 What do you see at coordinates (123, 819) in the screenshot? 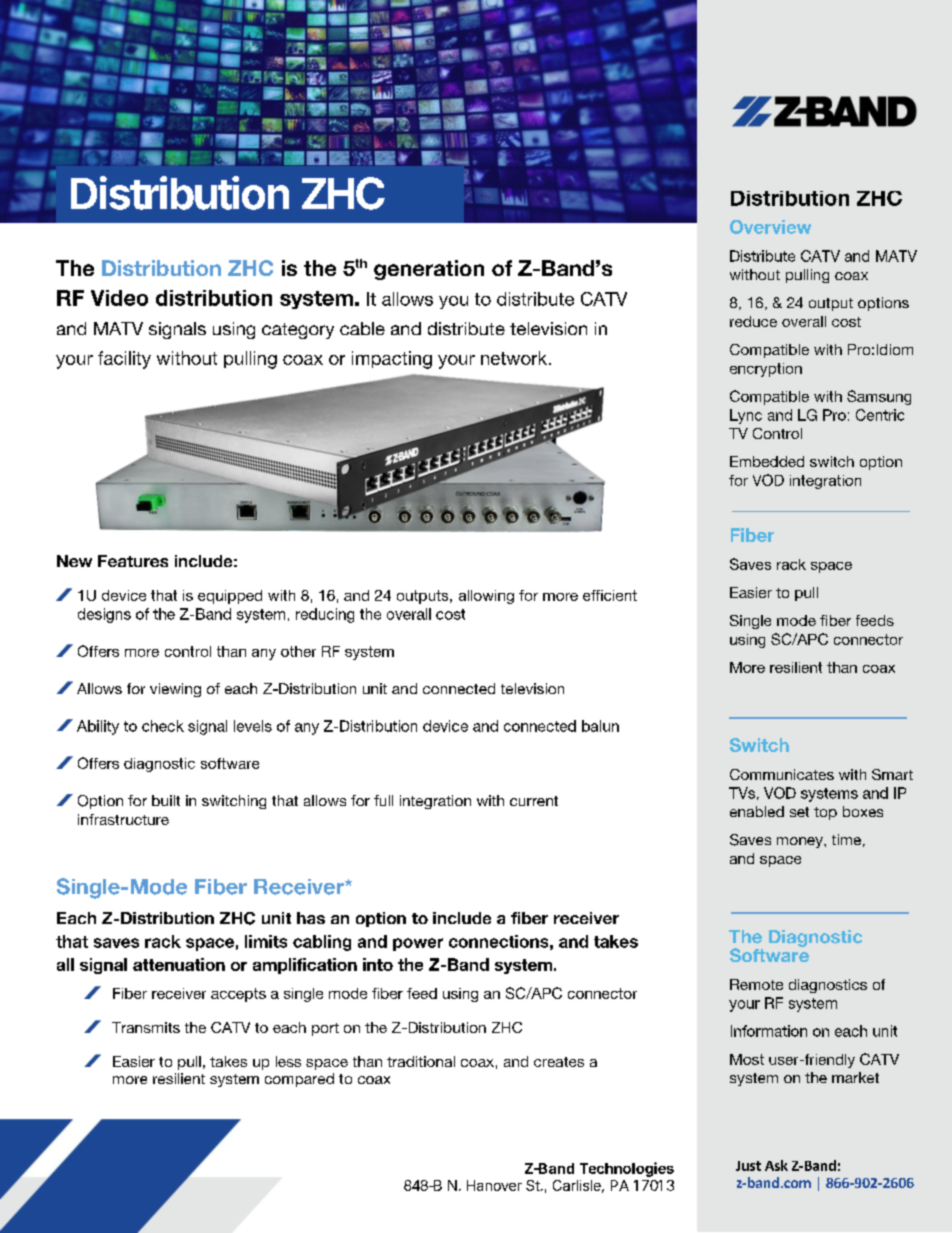
I see `infrastructure` at bounding box center [123, 819].
